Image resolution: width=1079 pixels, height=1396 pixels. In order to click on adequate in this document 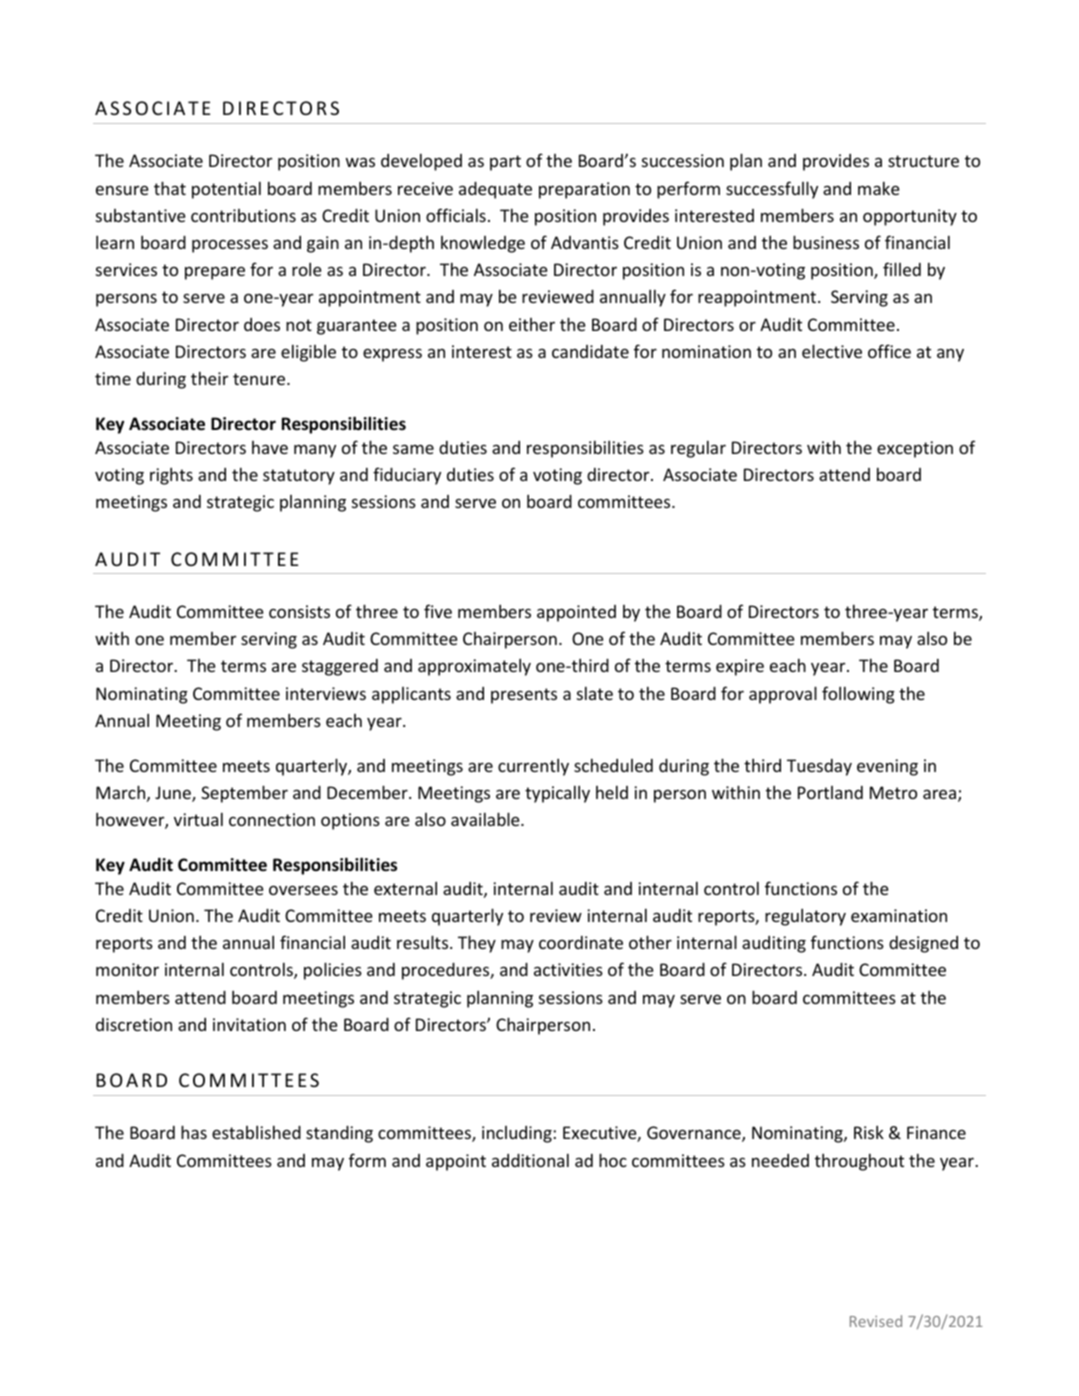, I will do `click(495, 190)`.
